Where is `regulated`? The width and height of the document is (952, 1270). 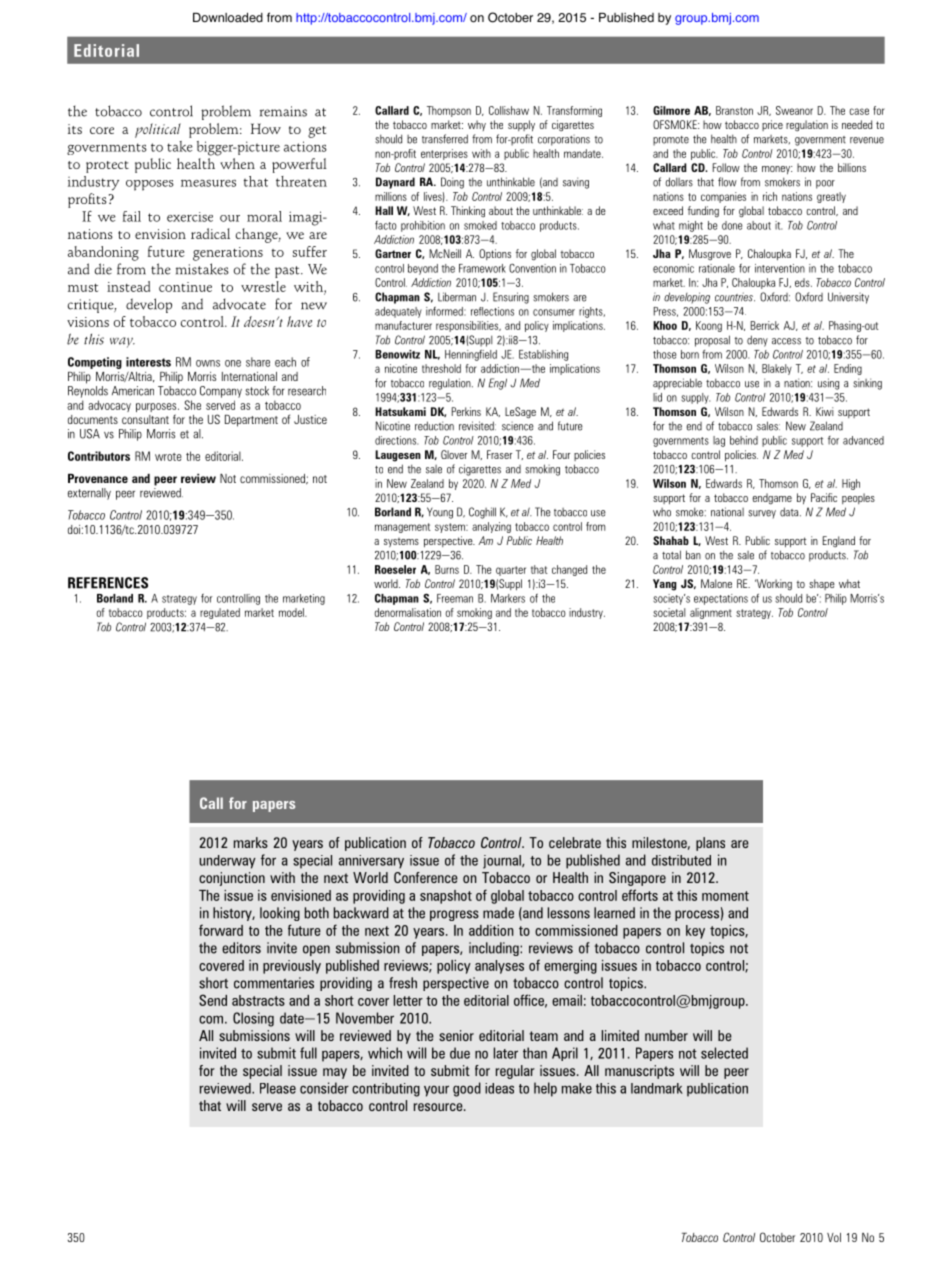
regulated is located at coordinates (220, 613).
